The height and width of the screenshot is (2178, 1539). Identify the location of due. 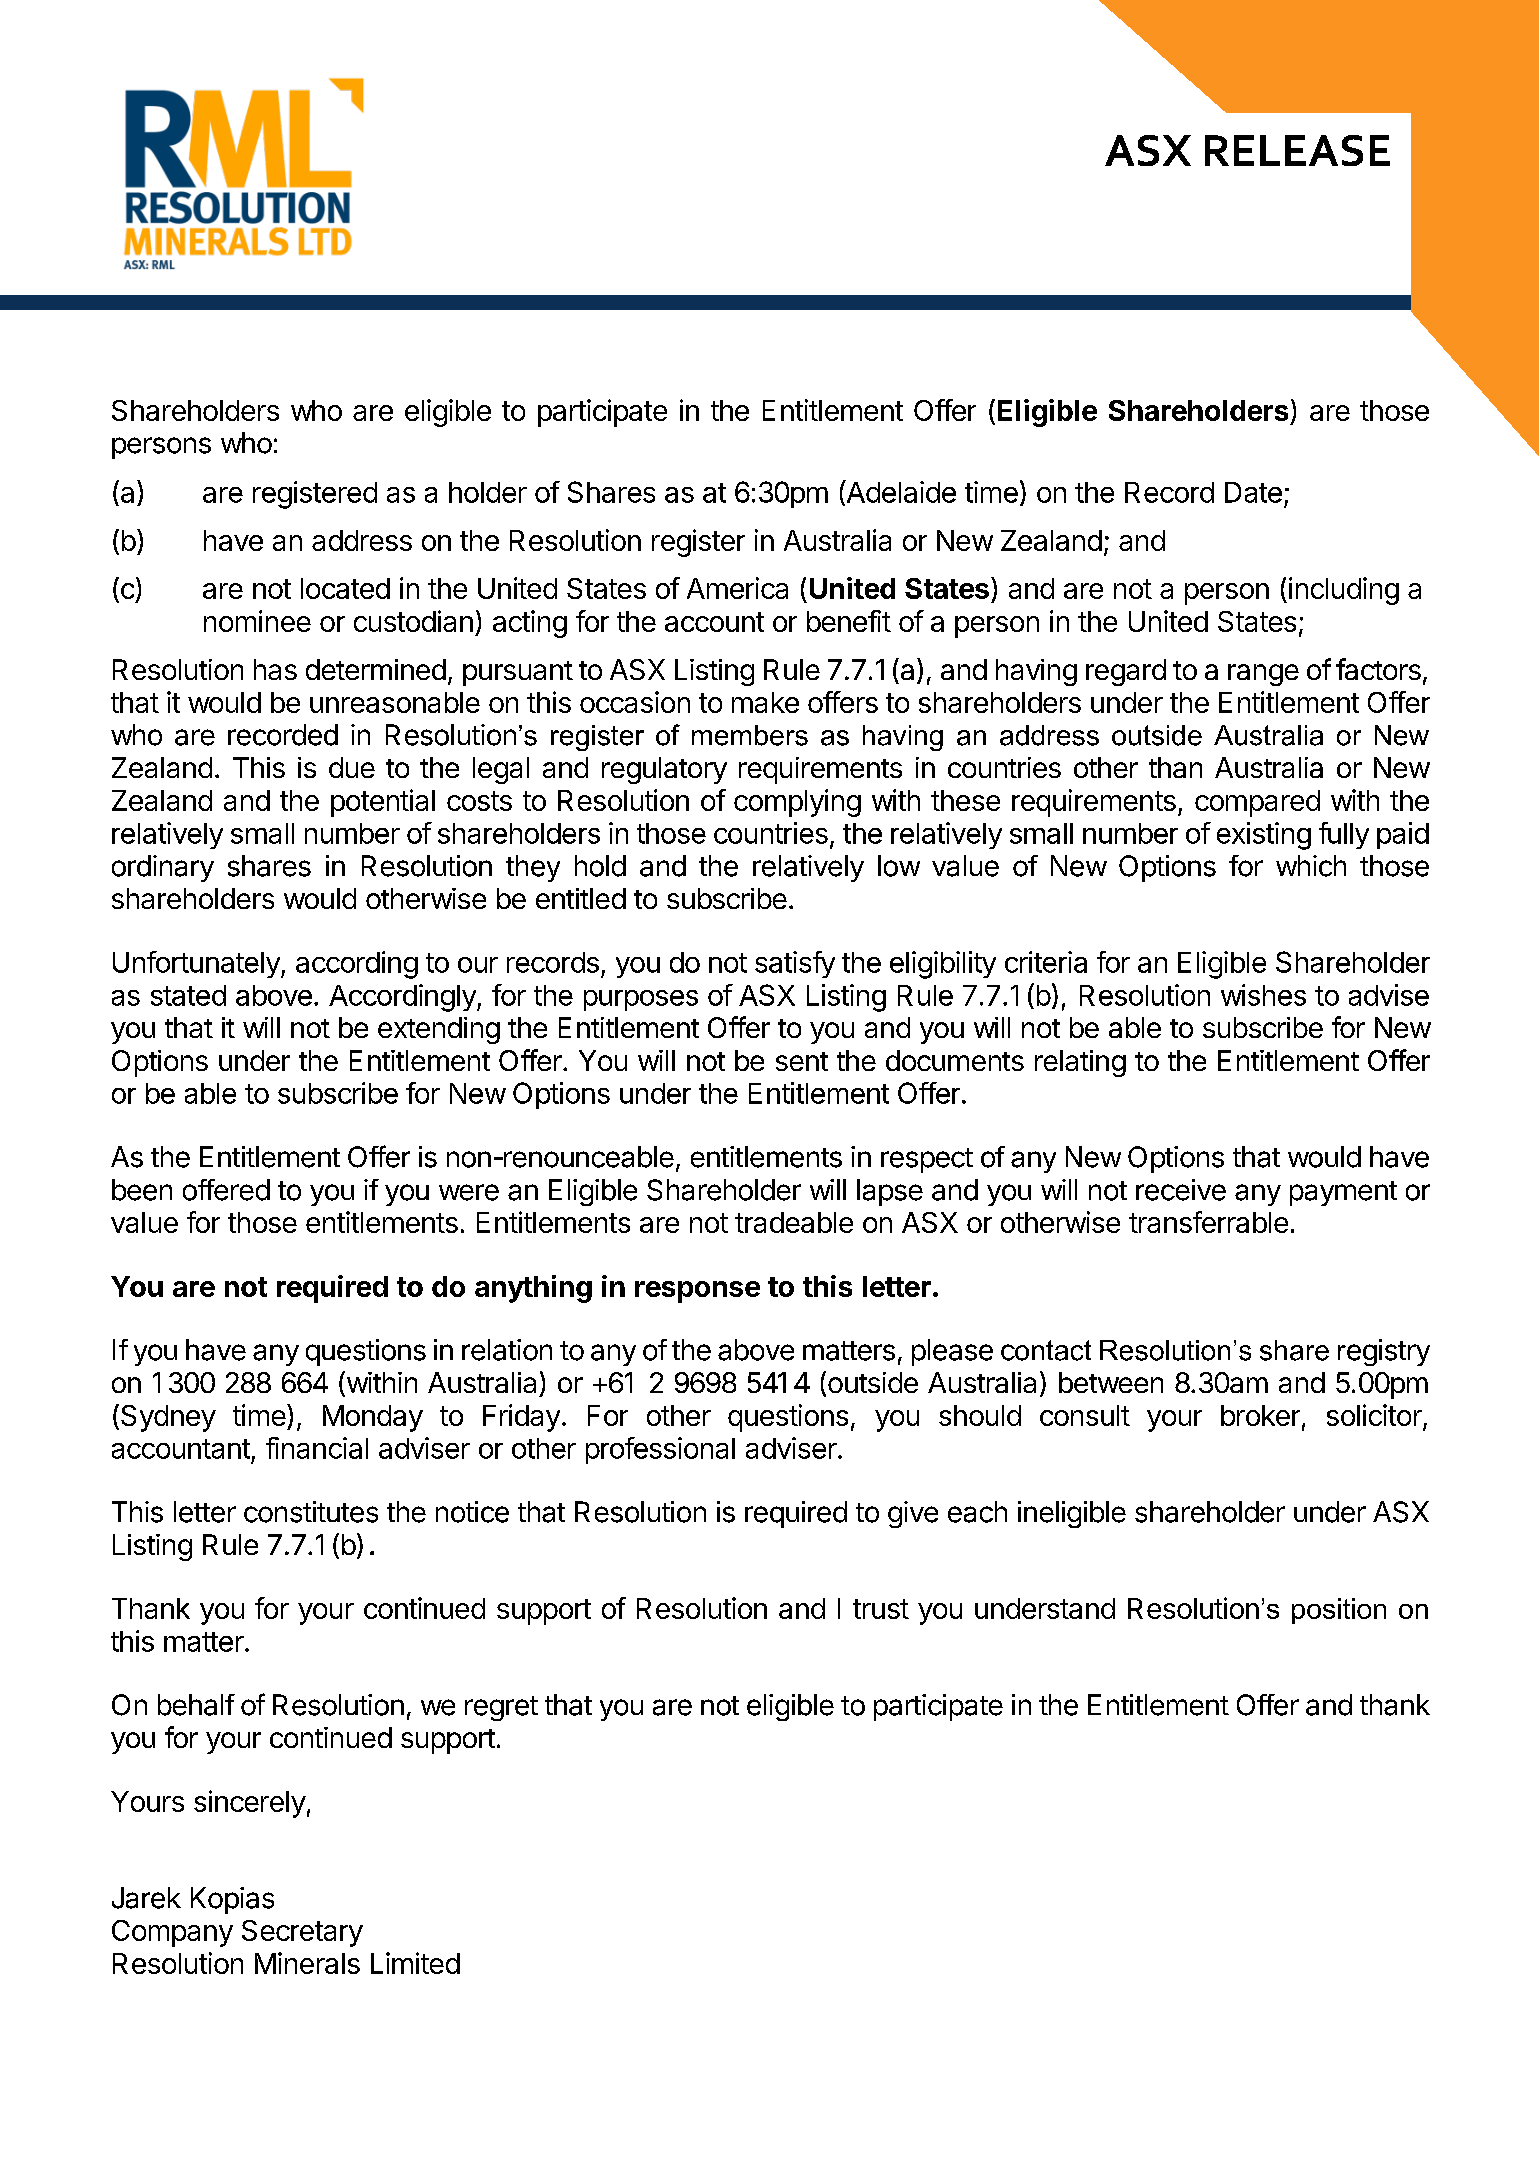
(352, 767).
